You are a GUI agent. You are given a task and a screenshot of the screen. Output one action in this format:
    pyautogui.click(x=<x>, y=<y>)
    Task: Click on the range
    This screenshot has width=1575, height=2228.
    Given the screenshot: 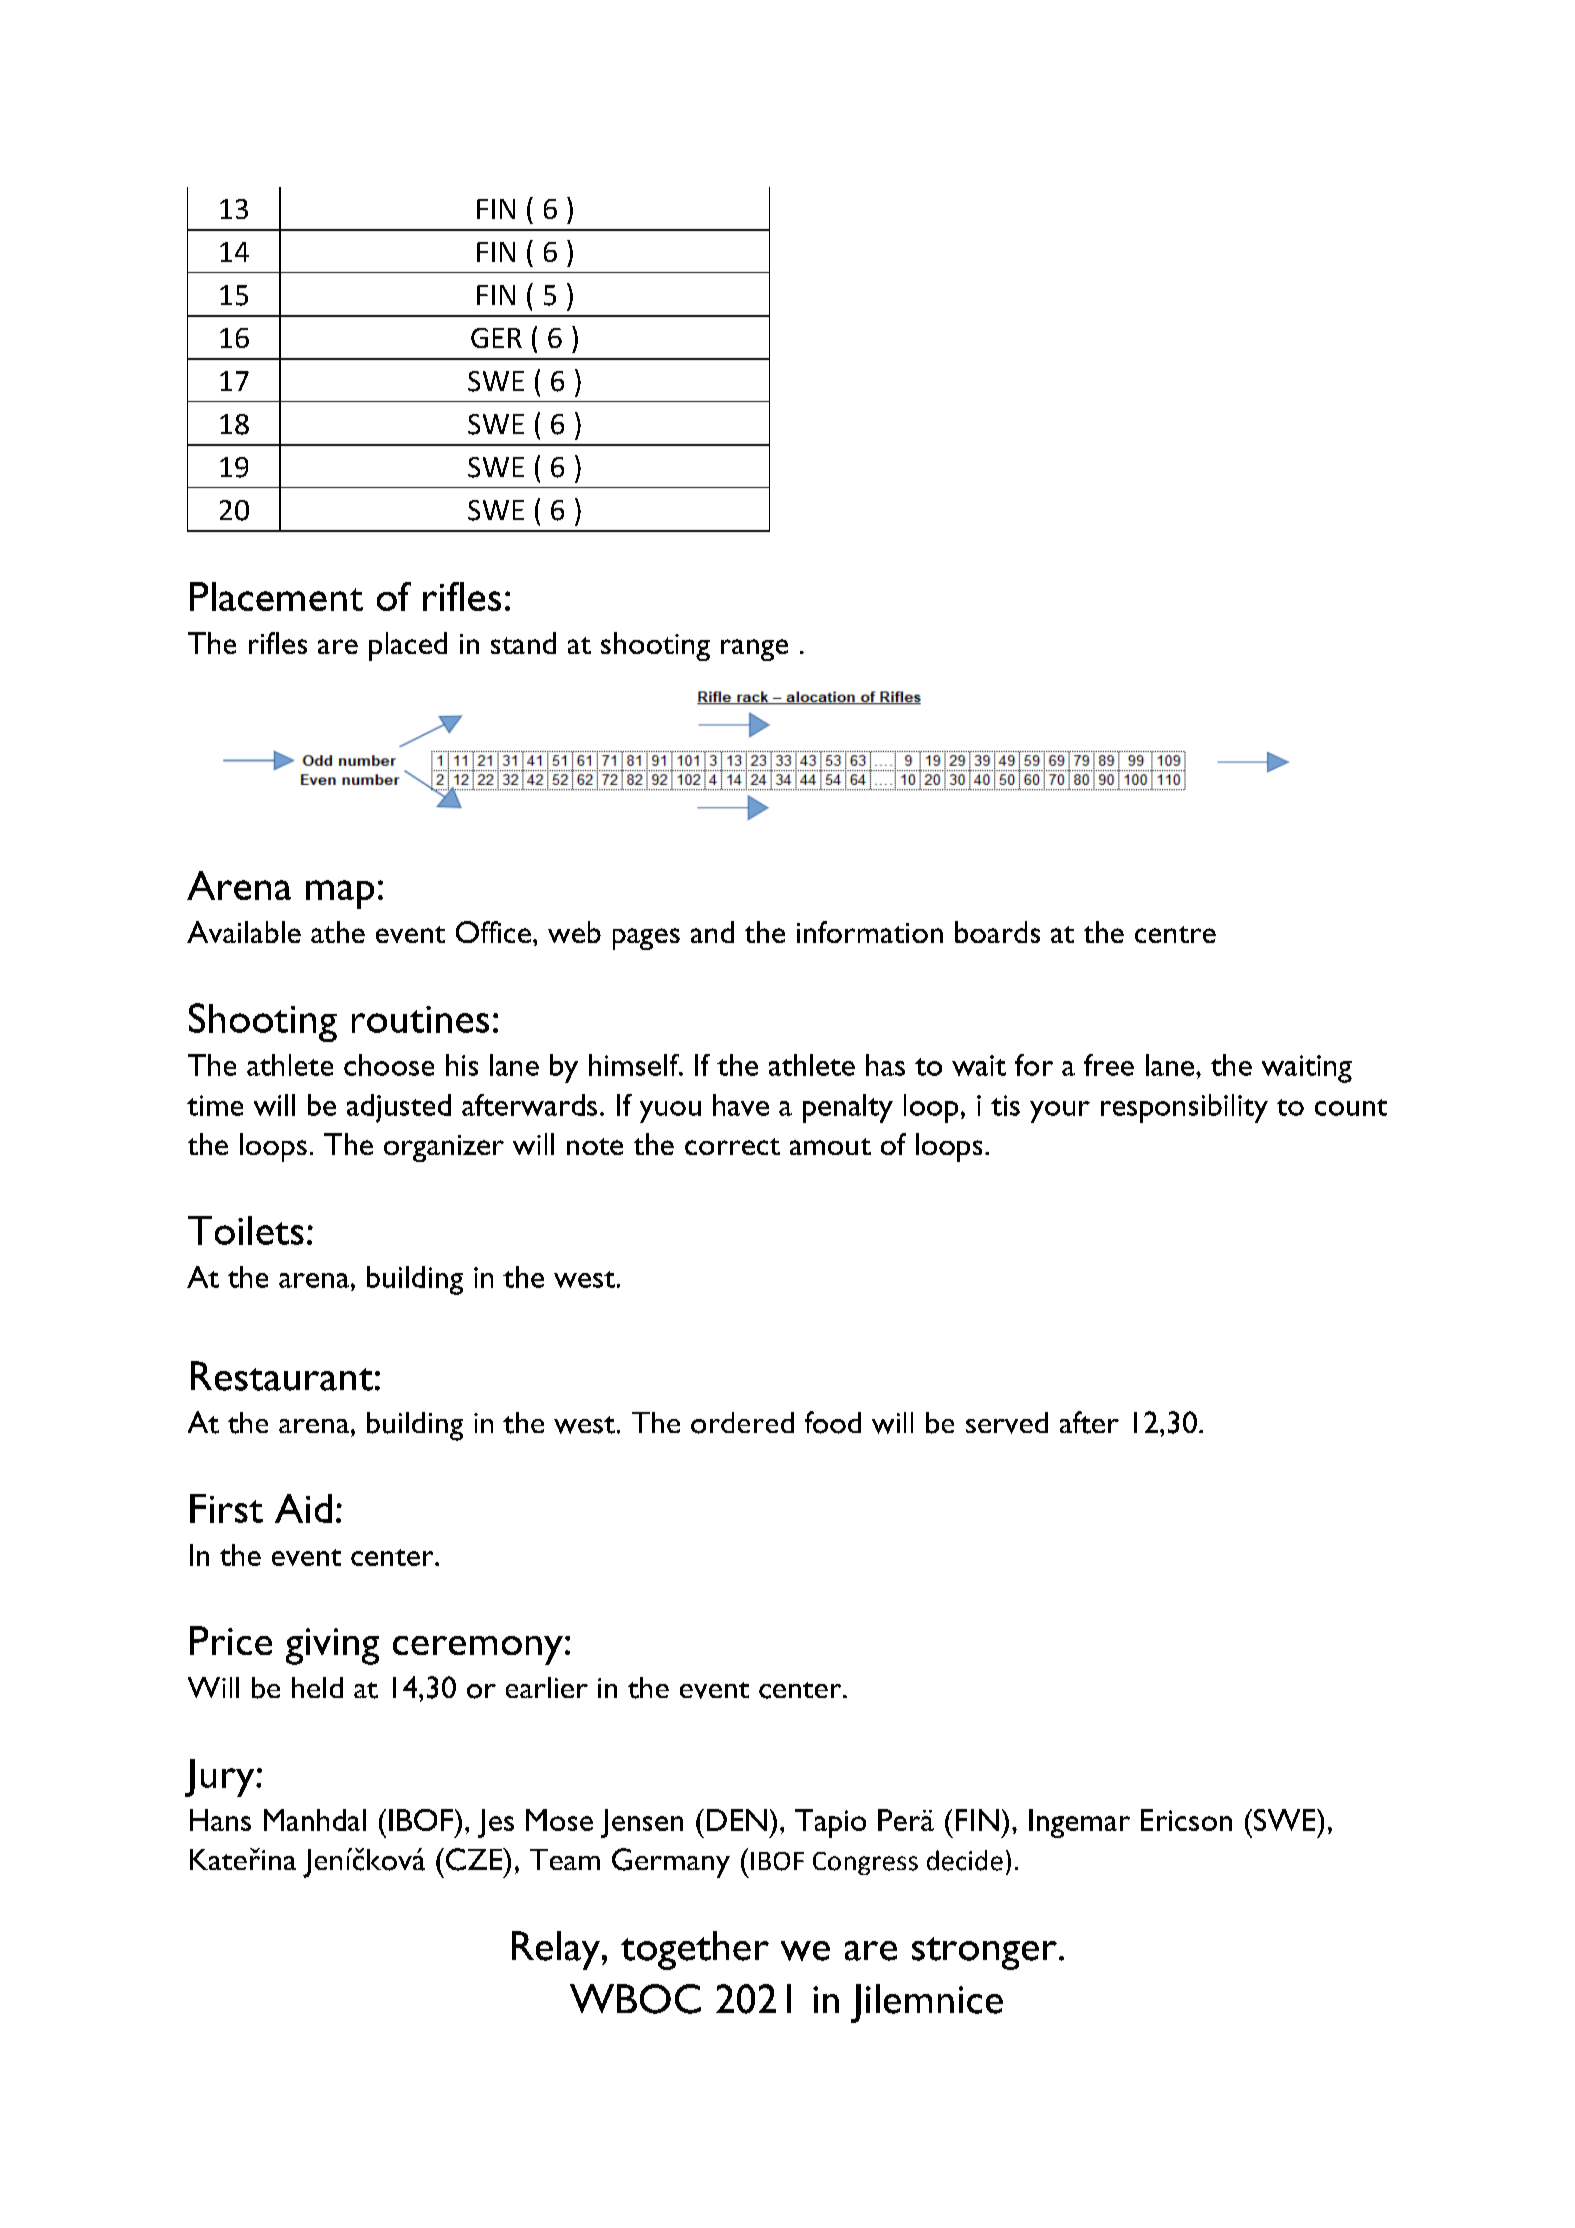 What is the action you would take?
    pyautogui.click(x=754, y=650)
